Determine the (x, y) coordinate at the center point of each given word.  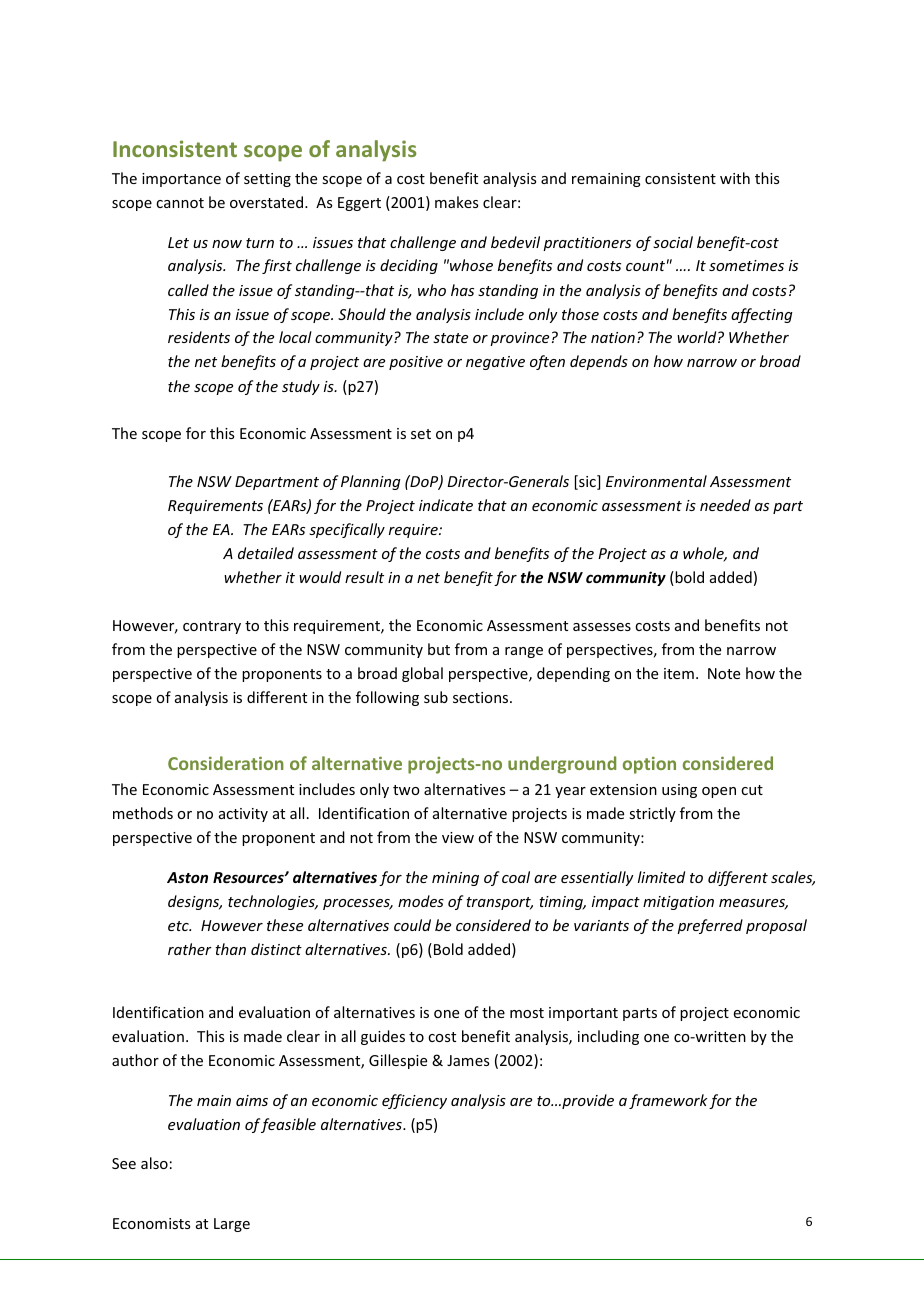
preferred (710, 926)
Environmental (656, 481)
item (679, 673)
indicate (446, 505)
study (301, 387)
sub (436, 697)
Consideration (226, 763)
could (412, 925)
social (673, 242)
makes (456, 202)
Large (232, 1225)
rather (190, 949)
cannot (180, 203)
